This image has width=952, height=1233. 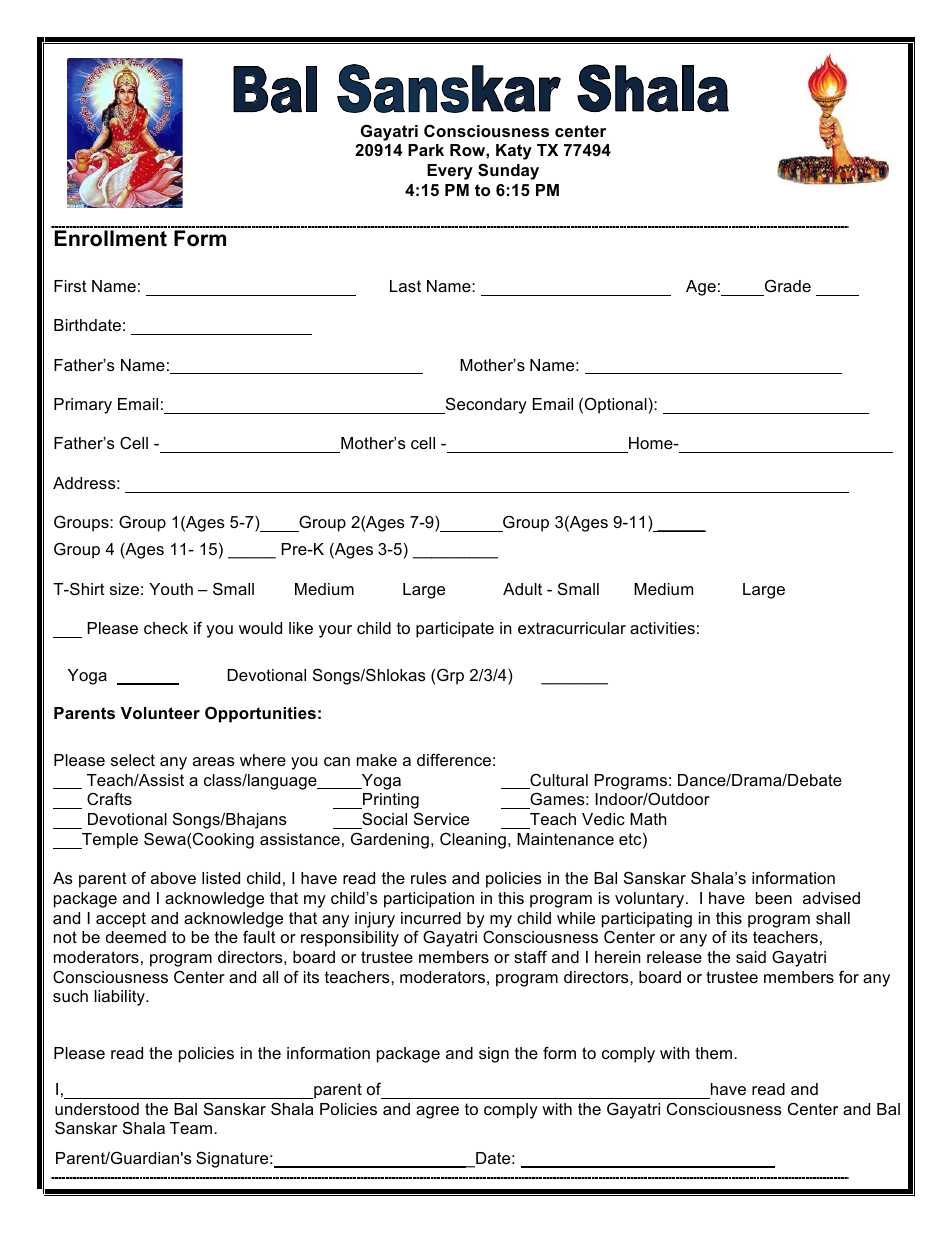 I want to click on Every, so click(x=450, y=172).
